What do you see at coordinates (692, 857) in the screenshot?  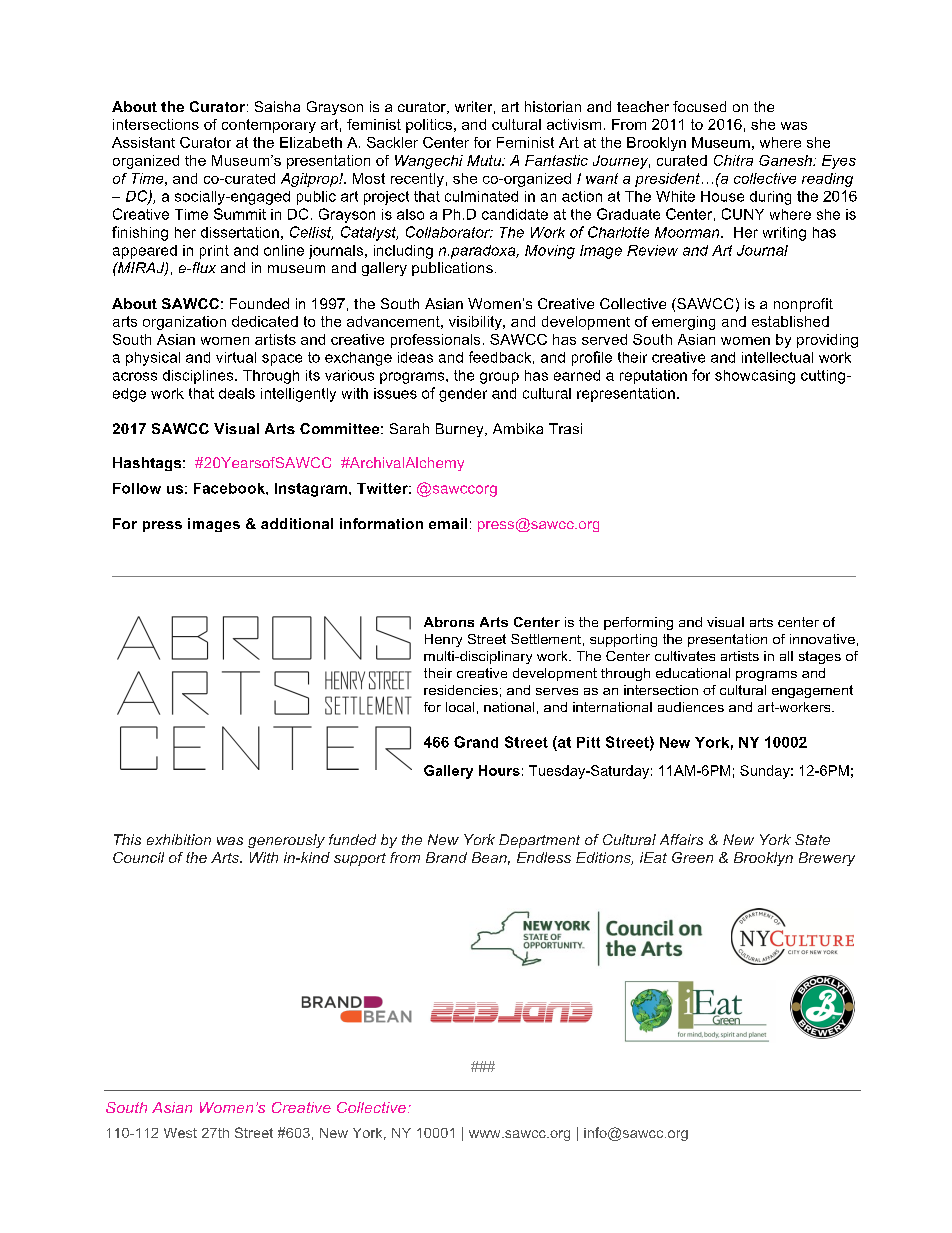 I see `Green` at bounding box center [692, 857].
